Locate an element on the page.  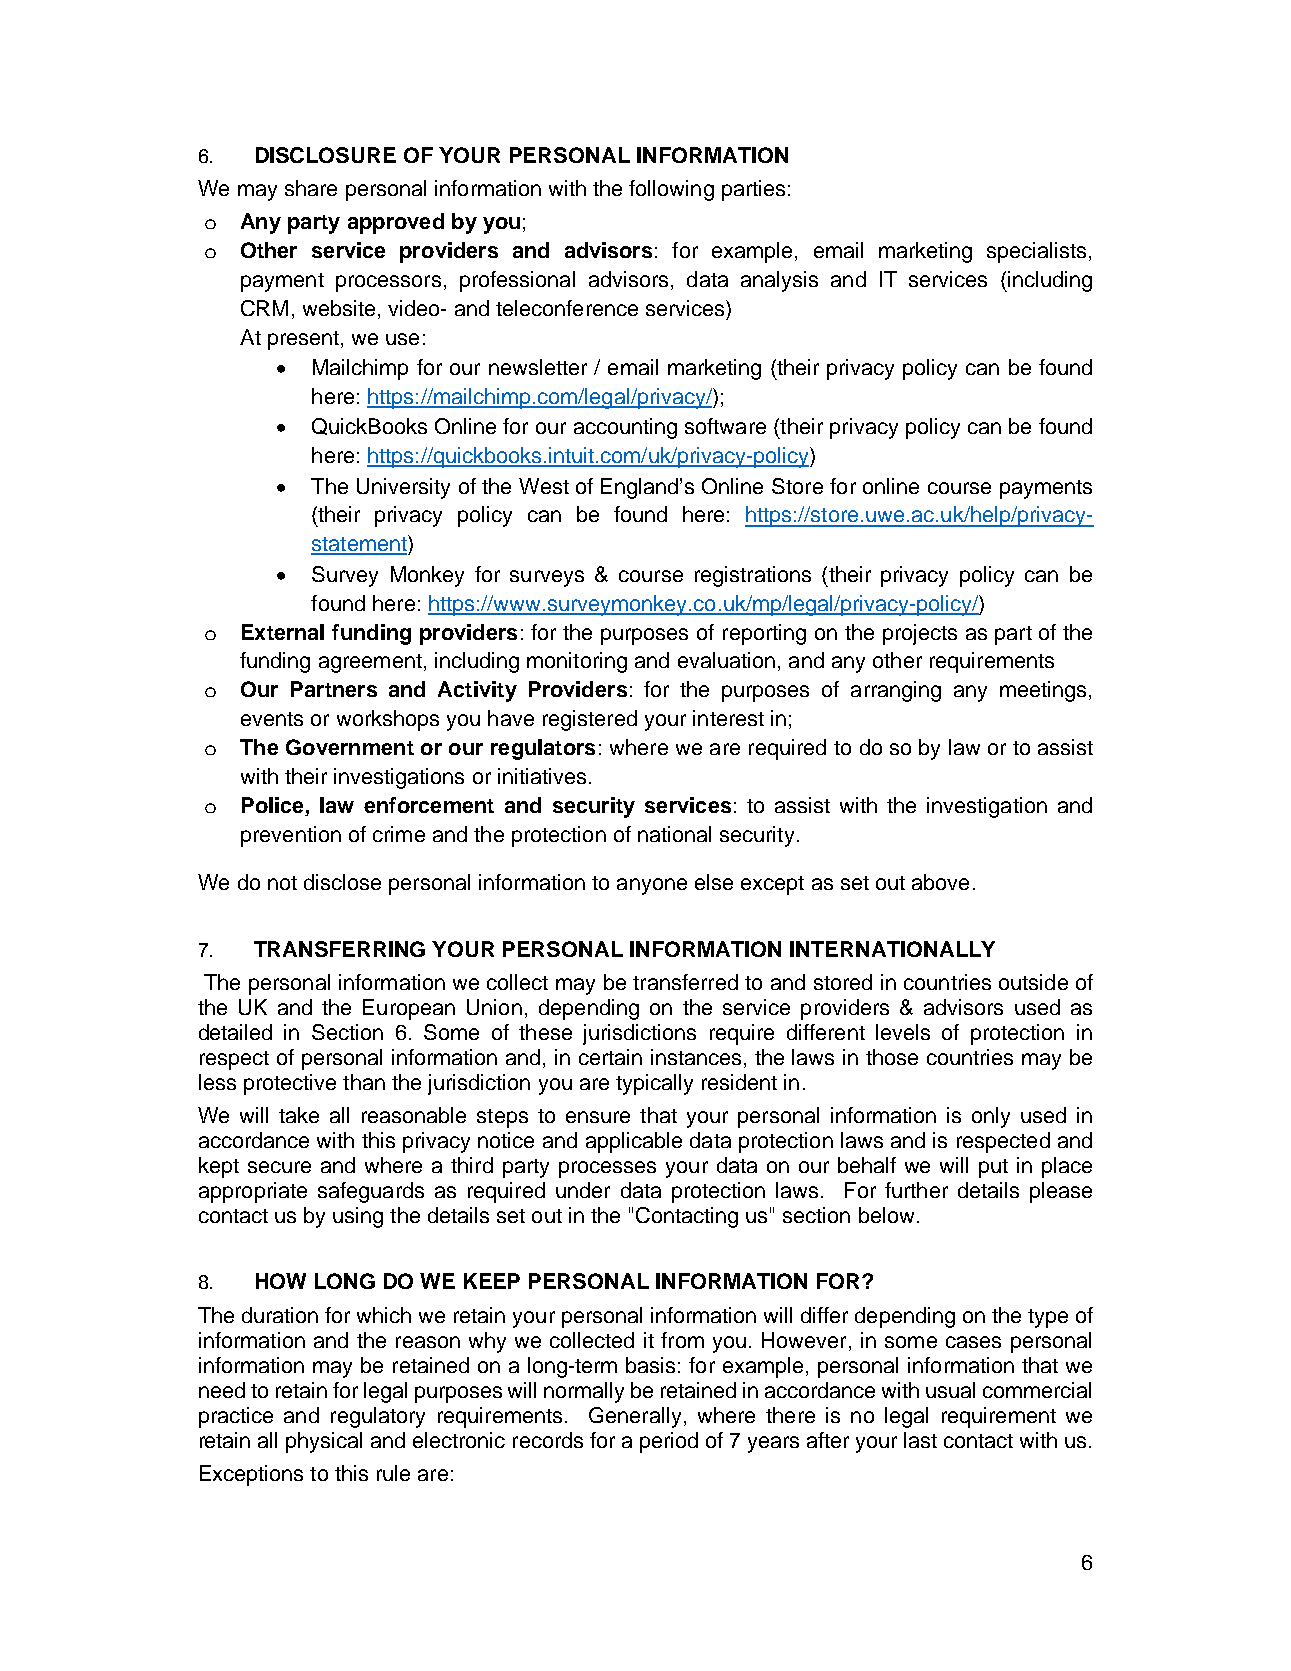
TRANSFERRING is located at coordinates (339, 949).
